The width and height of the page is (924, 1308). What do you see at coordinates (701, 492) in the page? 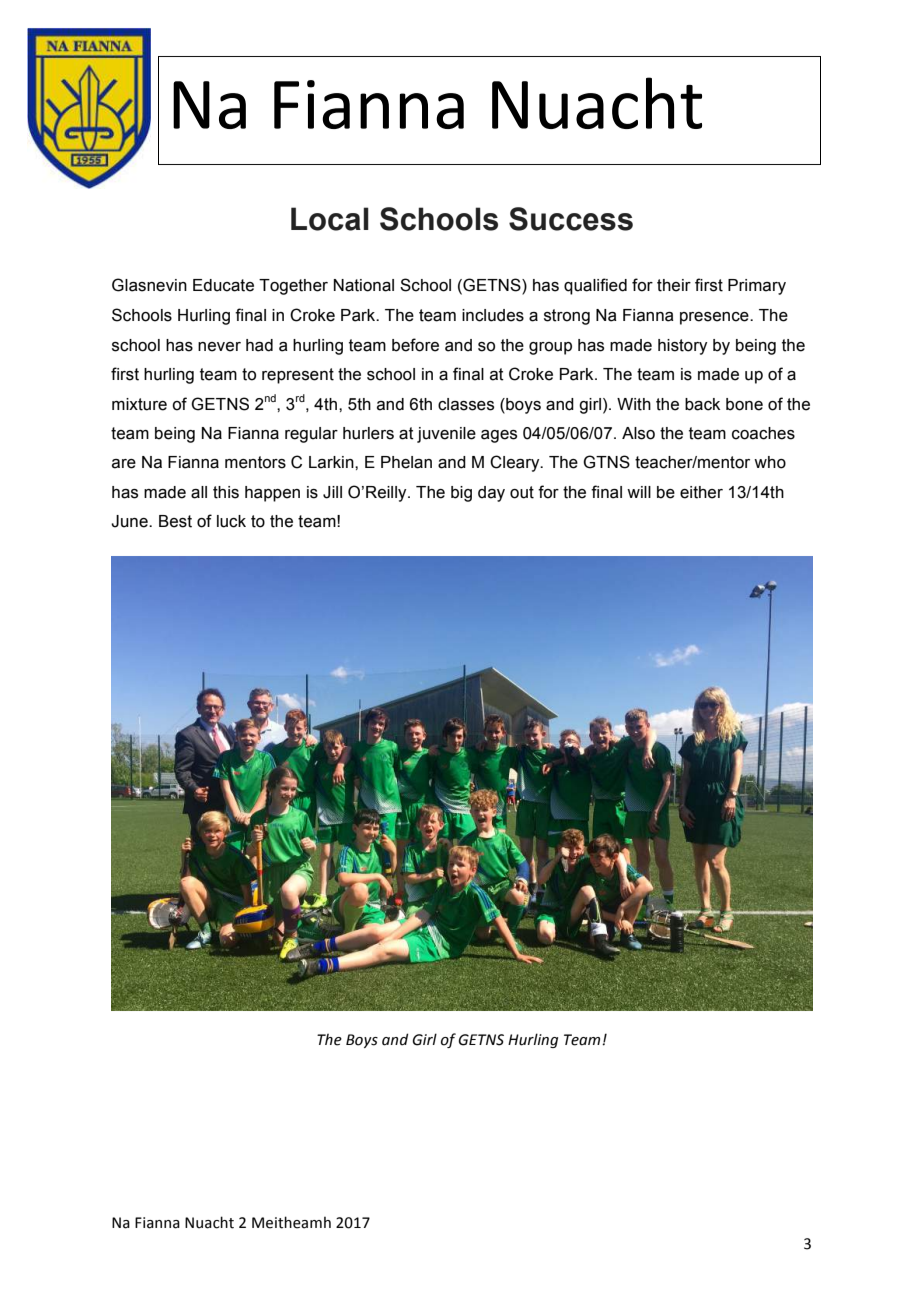
I see `either` at bounding box center [701, 492].
